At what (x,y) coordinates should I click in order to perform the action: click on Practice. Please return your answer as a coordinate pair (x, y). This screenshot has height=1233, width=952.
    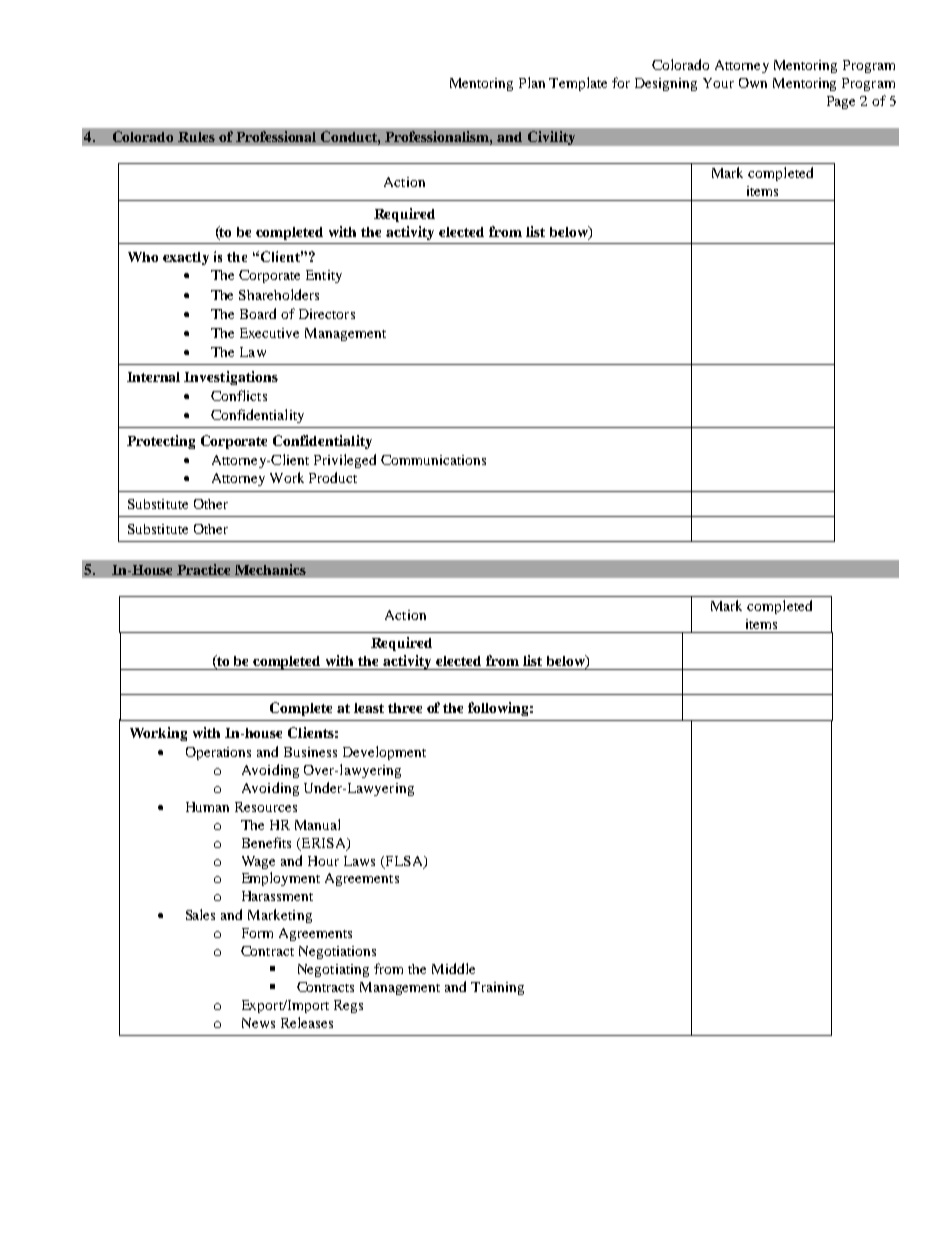
    Looking at the image, I should click on (203, 569).
